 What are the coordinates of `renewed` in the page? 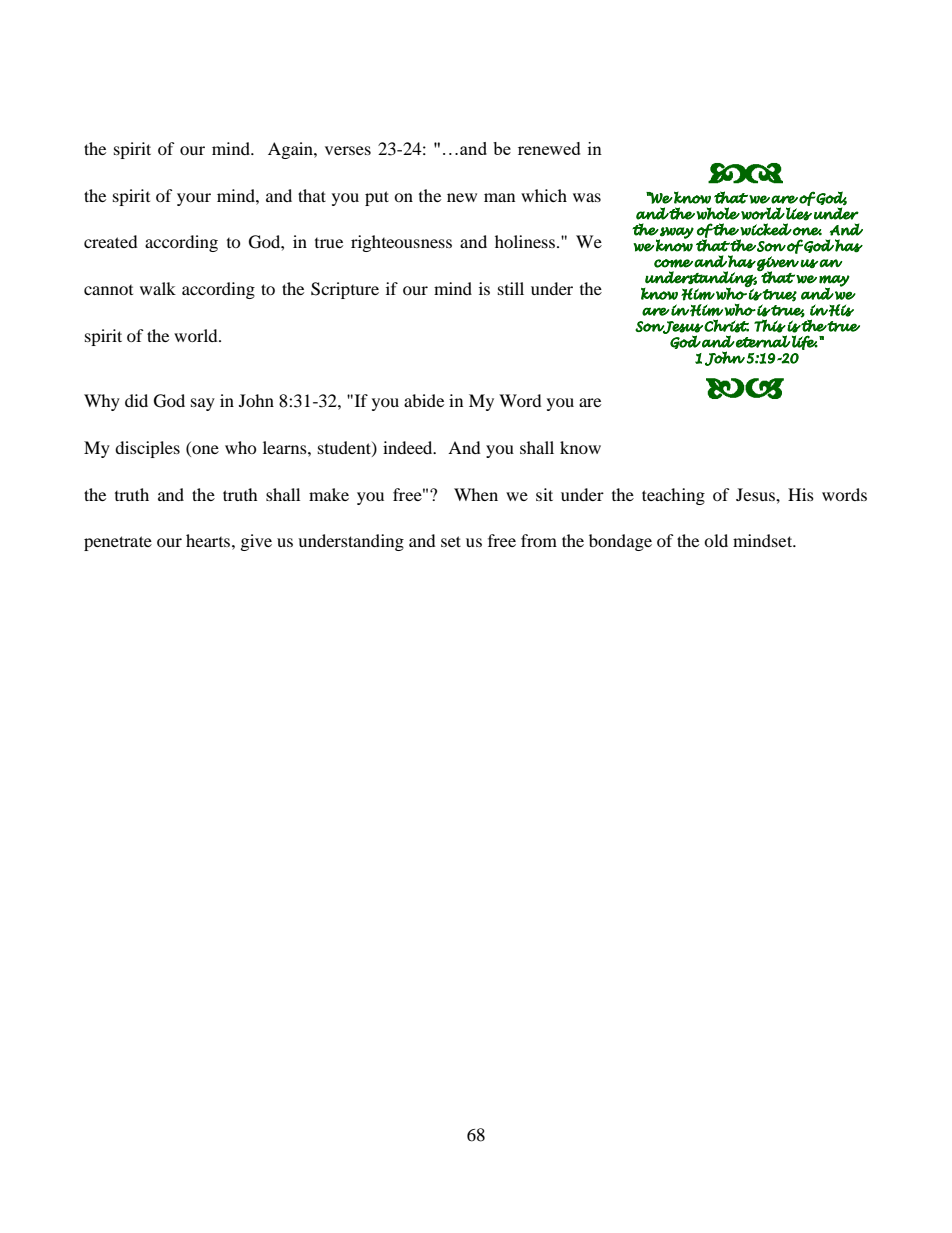 It's located at (549, 148).
